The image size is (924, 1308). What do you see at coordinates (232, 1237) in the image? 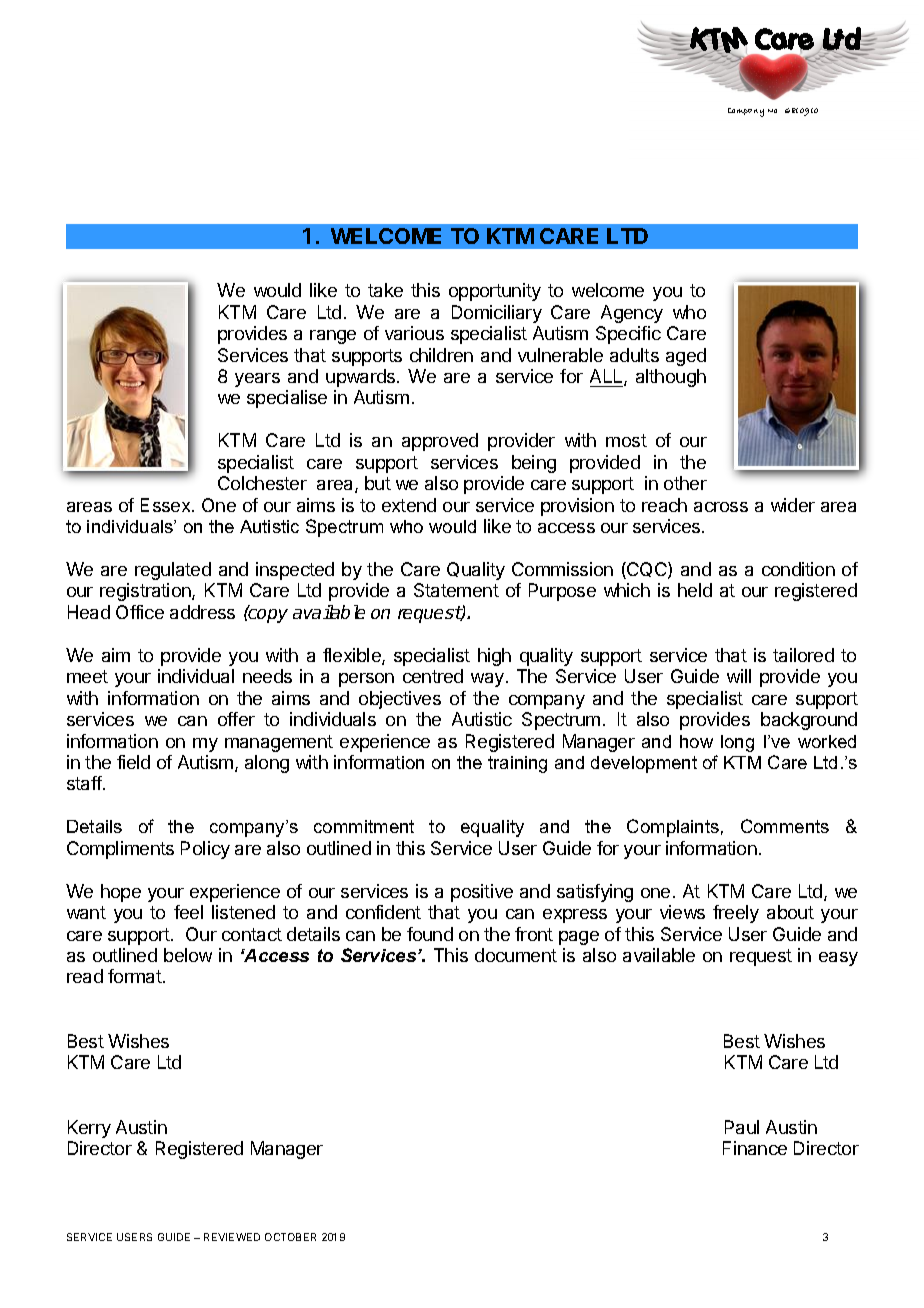
I see `REVIEWED` at bounding box center [232, 1237].
